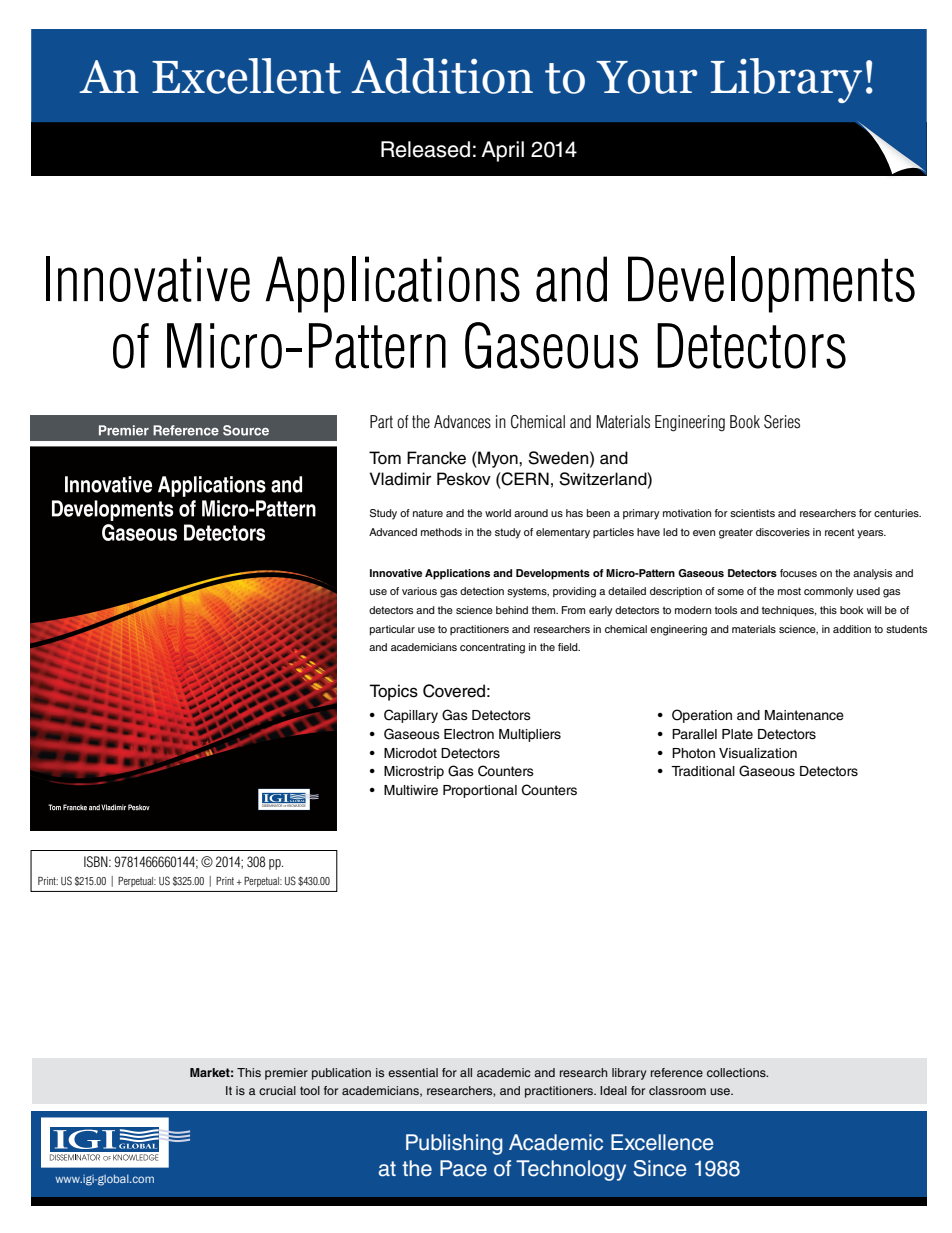  Describe the element at coordinates (646, 77) in the screenshot. I see `Your` at that location.
